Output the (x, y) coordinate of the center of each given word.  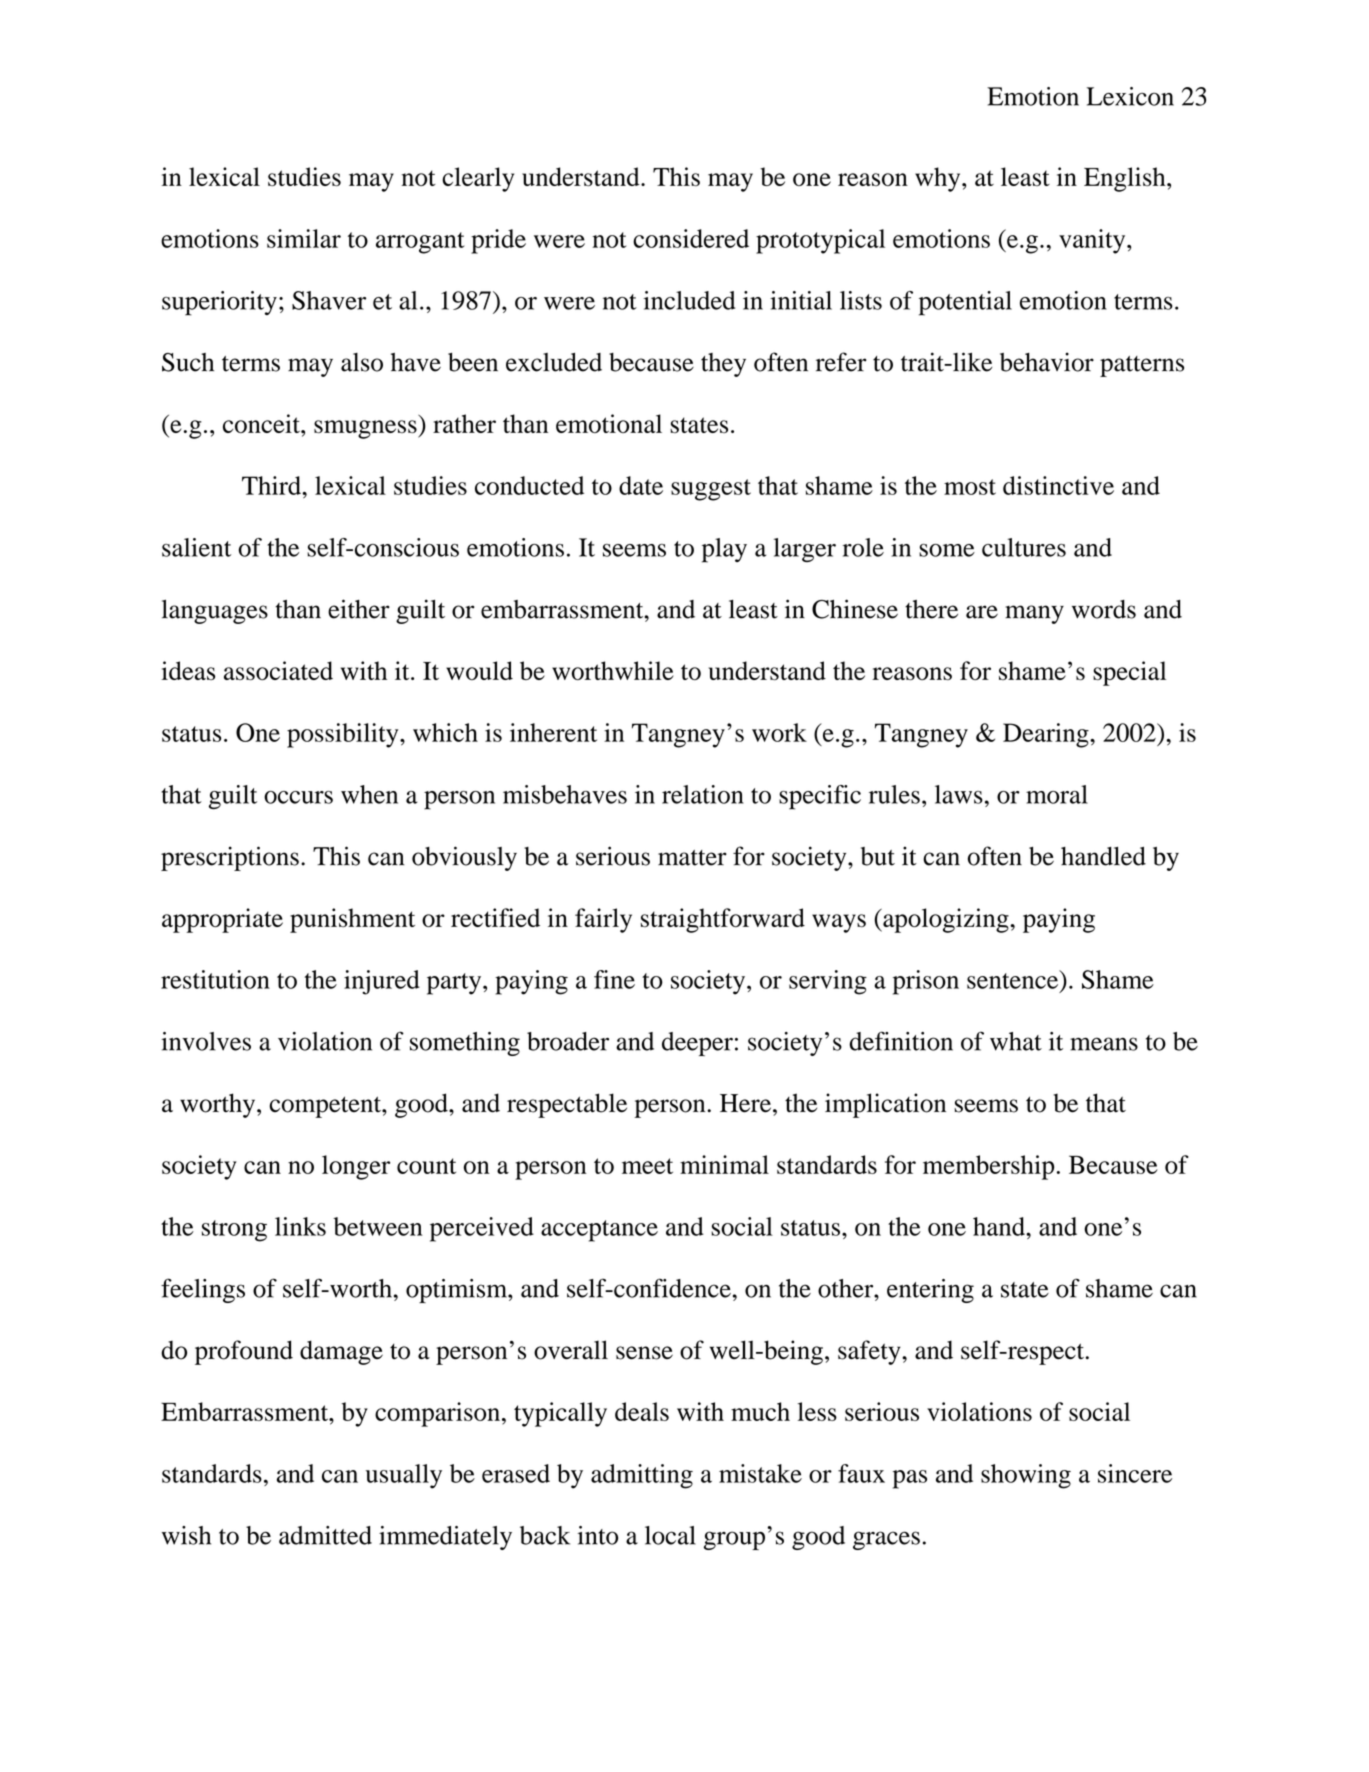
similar (304, 238)
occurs (298, 797)
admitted (325, 1535)
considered (691, 238)
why (939, 179)
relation (703, 794)
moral (1057, 794)
